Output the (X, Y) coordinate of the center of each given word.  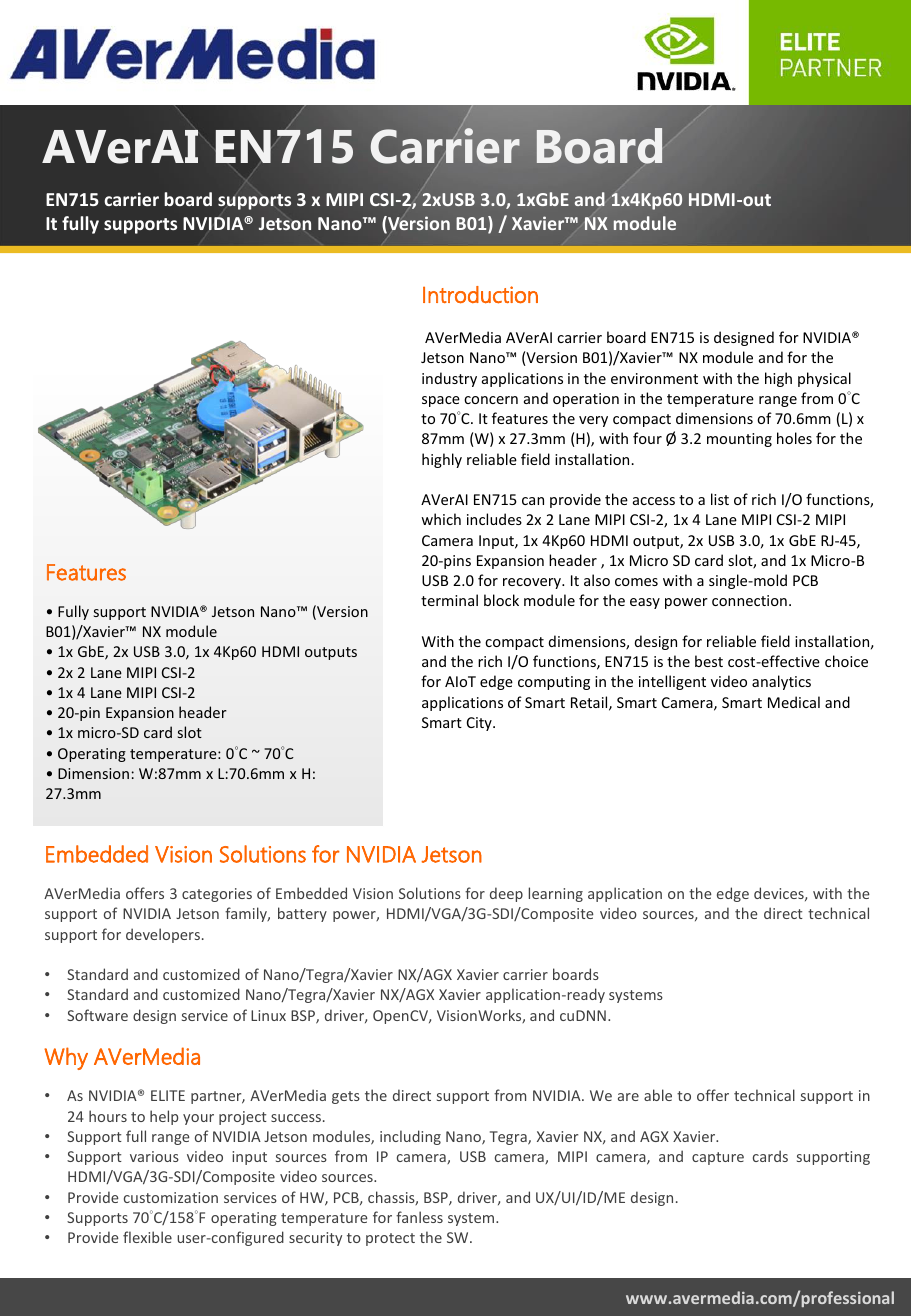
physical (824, 379)
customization (171, 1197)
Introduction (480, 295)
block (501, 600)
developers (163, 935)
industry (449, 379)
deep (506, 894)
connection (749, 600)
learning (556, 894)
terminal (449, 600)
